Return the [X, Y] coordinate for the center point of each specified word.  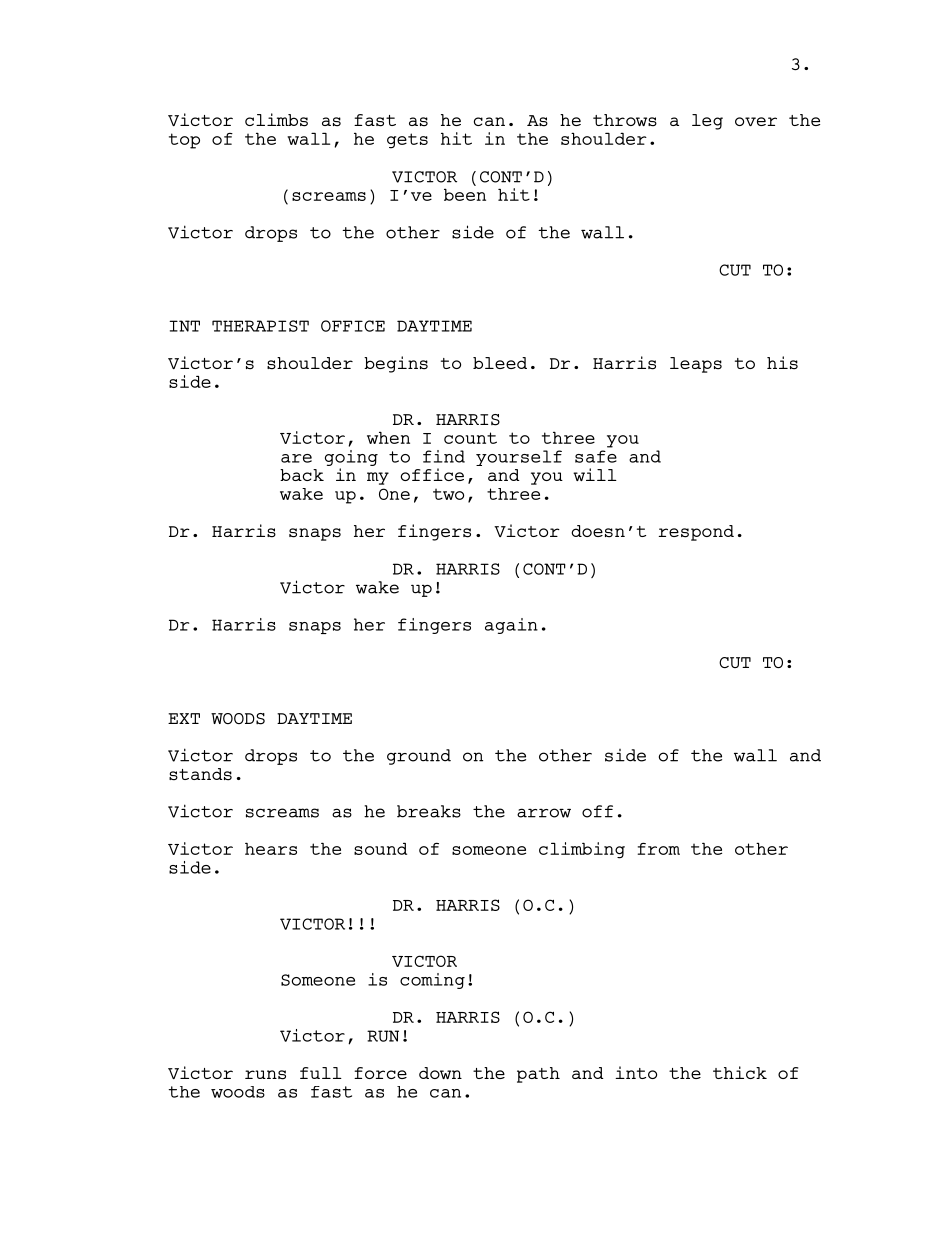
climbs [276, 120]
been [465, 194]
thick [740, 1072]
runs [265, 1075]
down [440, 1073]
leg [707, 122]
